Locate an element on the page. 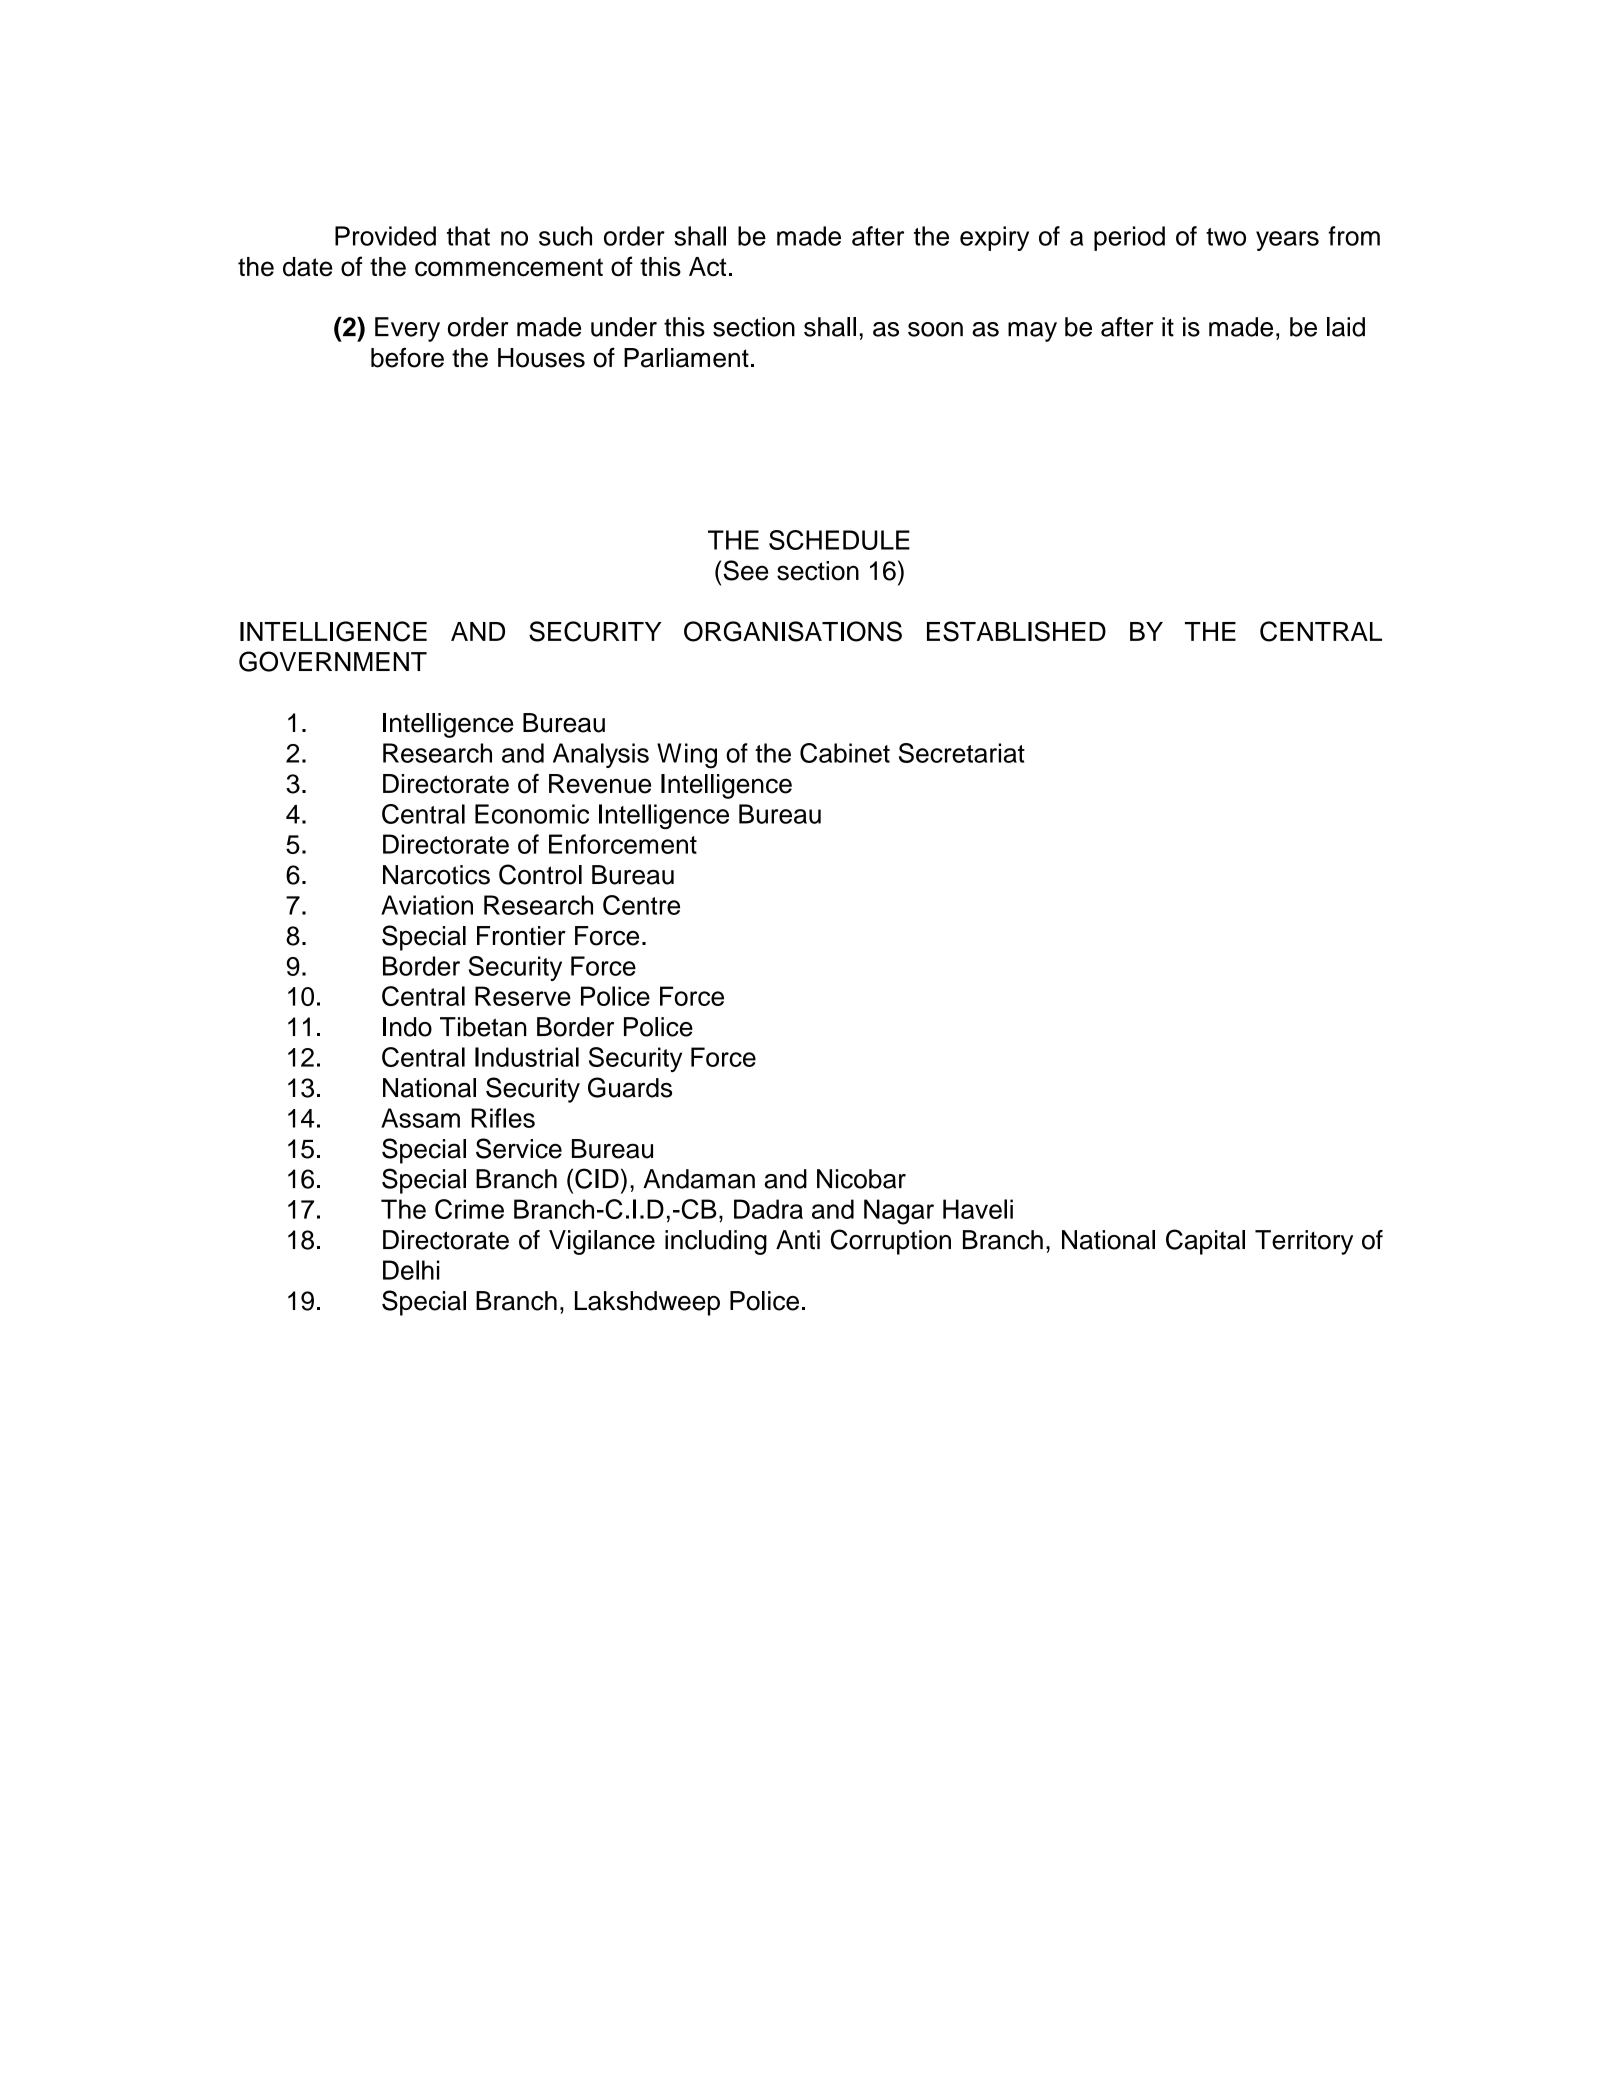  Anti is located at coordinates (798, 1240).
